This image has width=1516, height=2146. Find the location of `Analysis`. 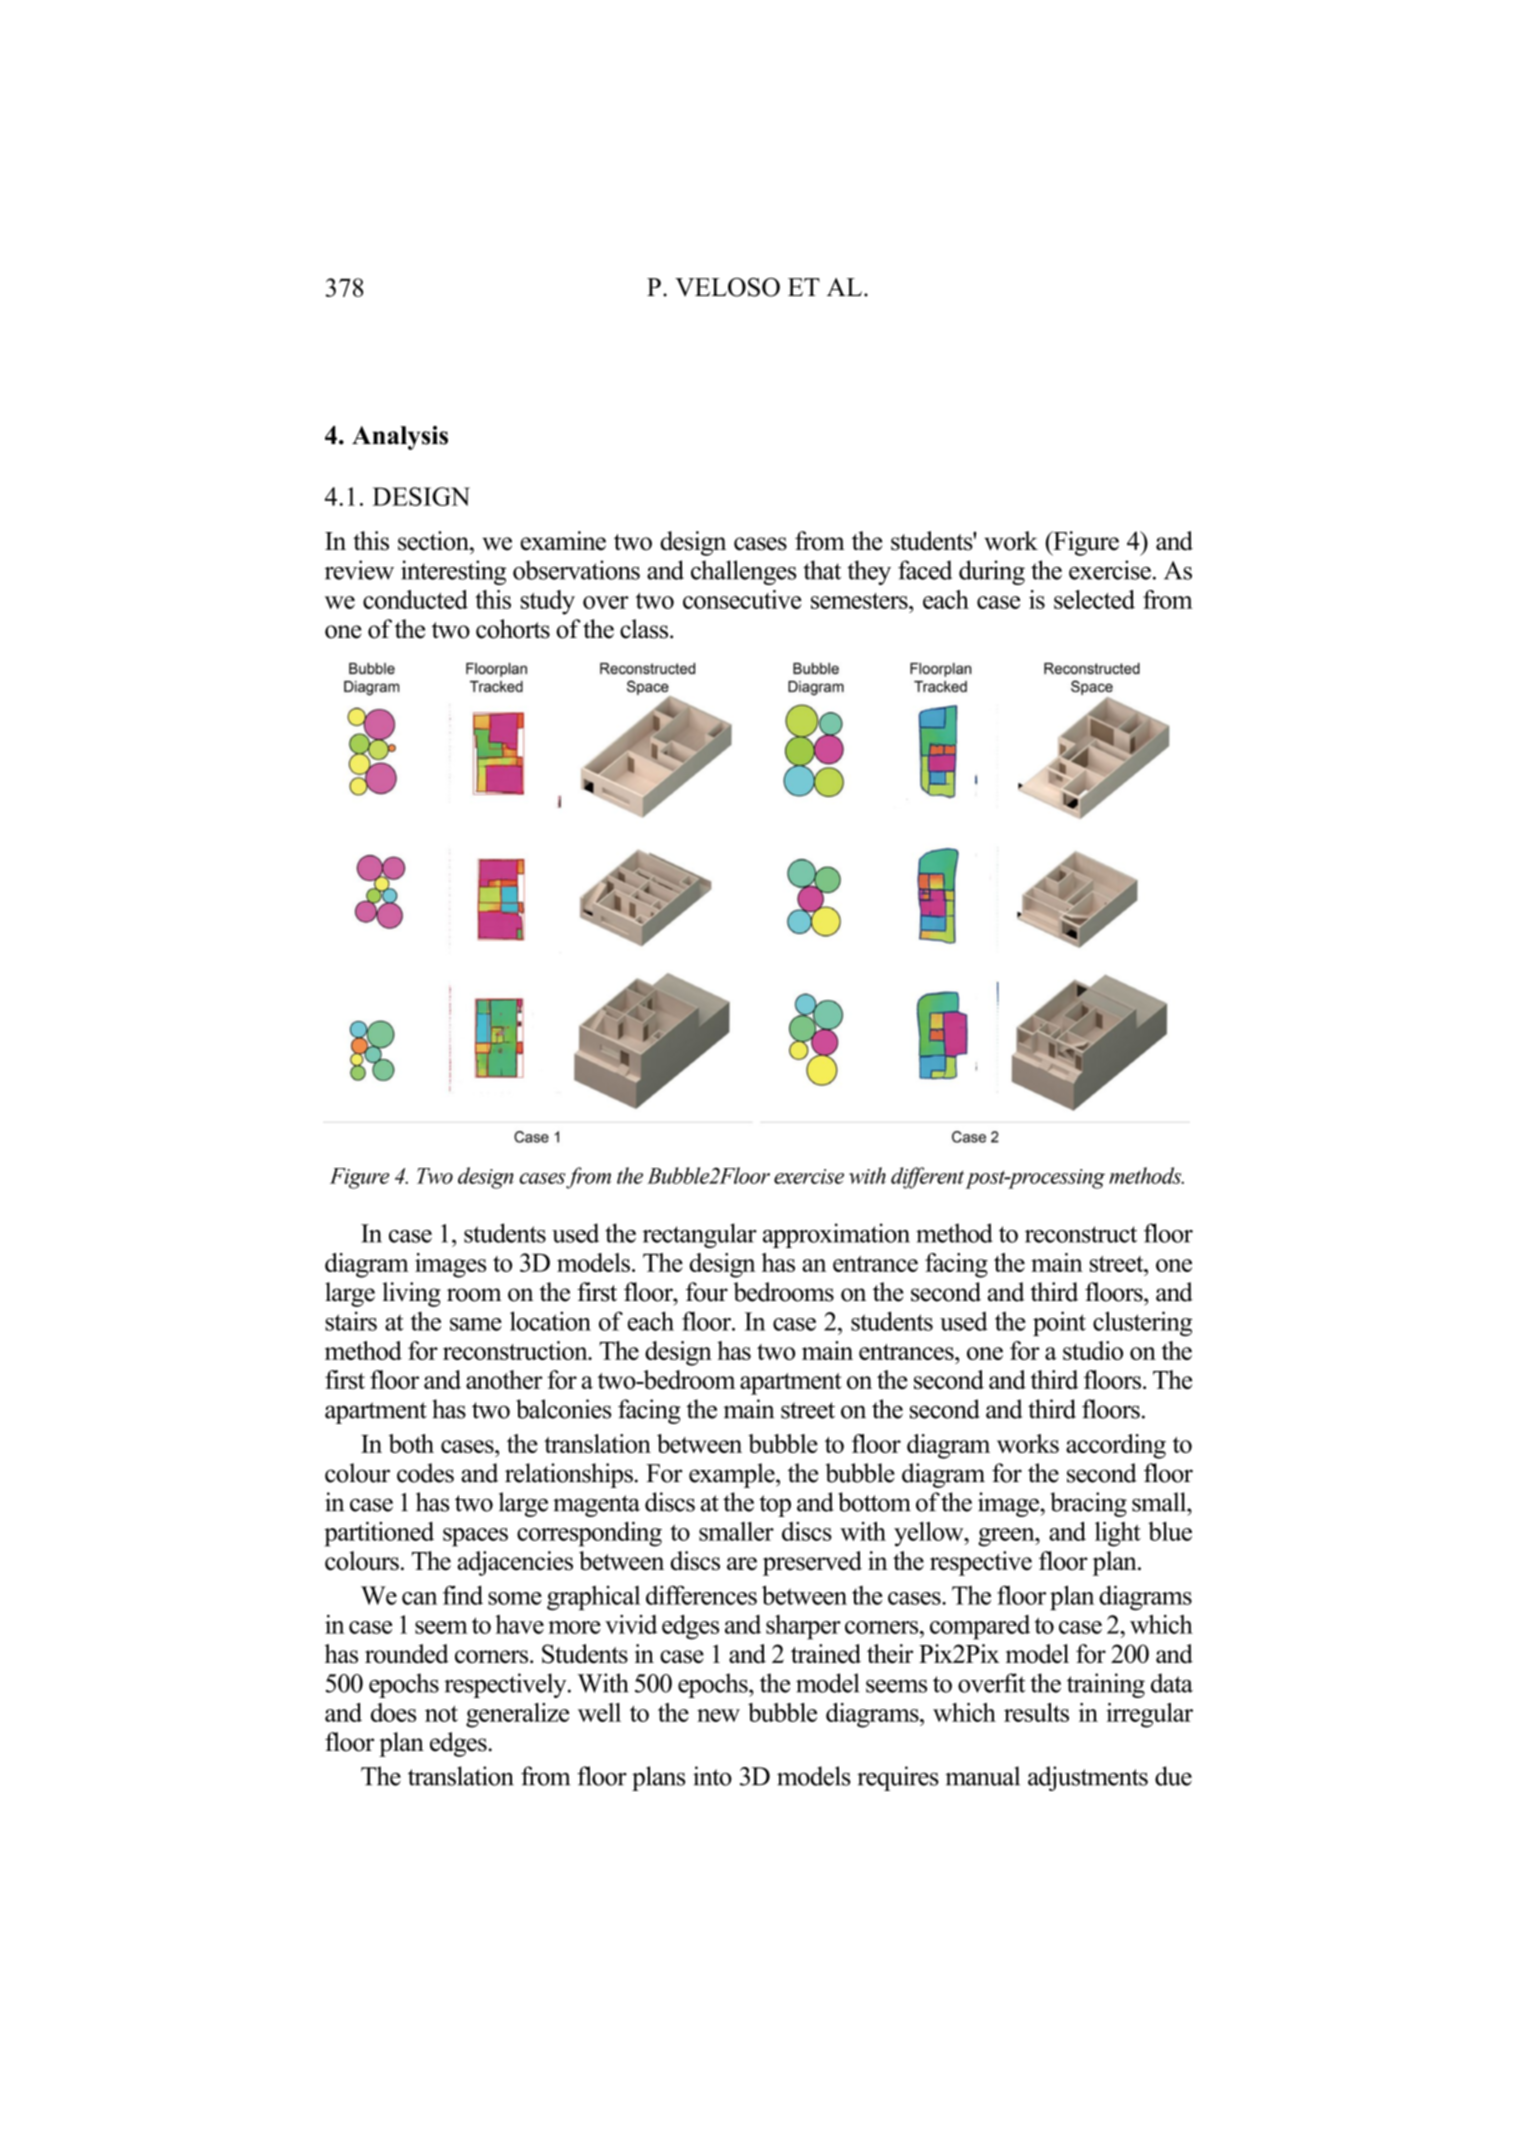

Analysis is located at coordinates (400, 438).
